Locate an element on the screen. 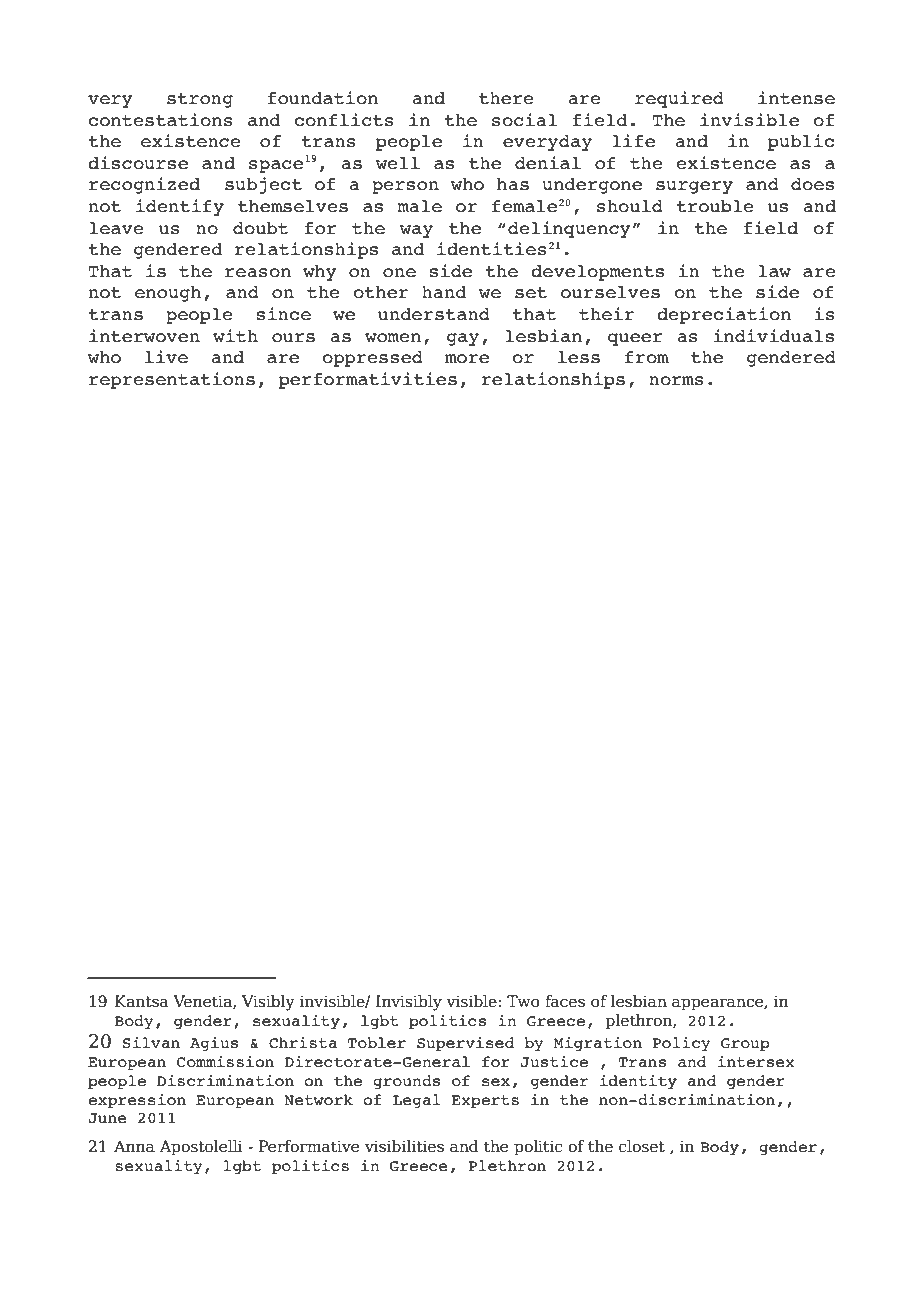 This screenshot has width=924, height=1308. norms is located at coordinates (676, 381).
